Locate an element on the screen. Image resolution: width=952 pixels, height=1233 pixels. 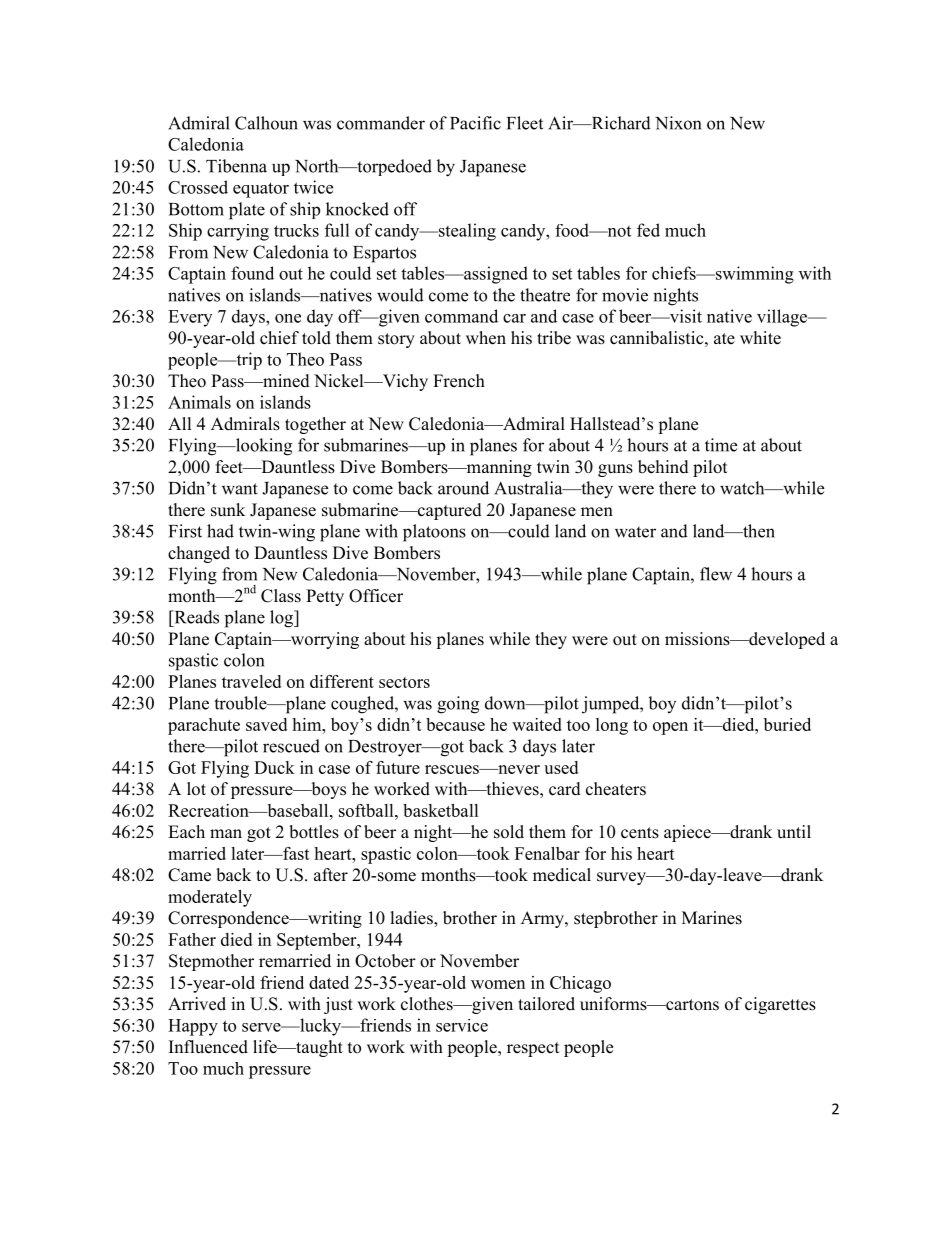
cigarettes is located at coordinates (780, 1005).
